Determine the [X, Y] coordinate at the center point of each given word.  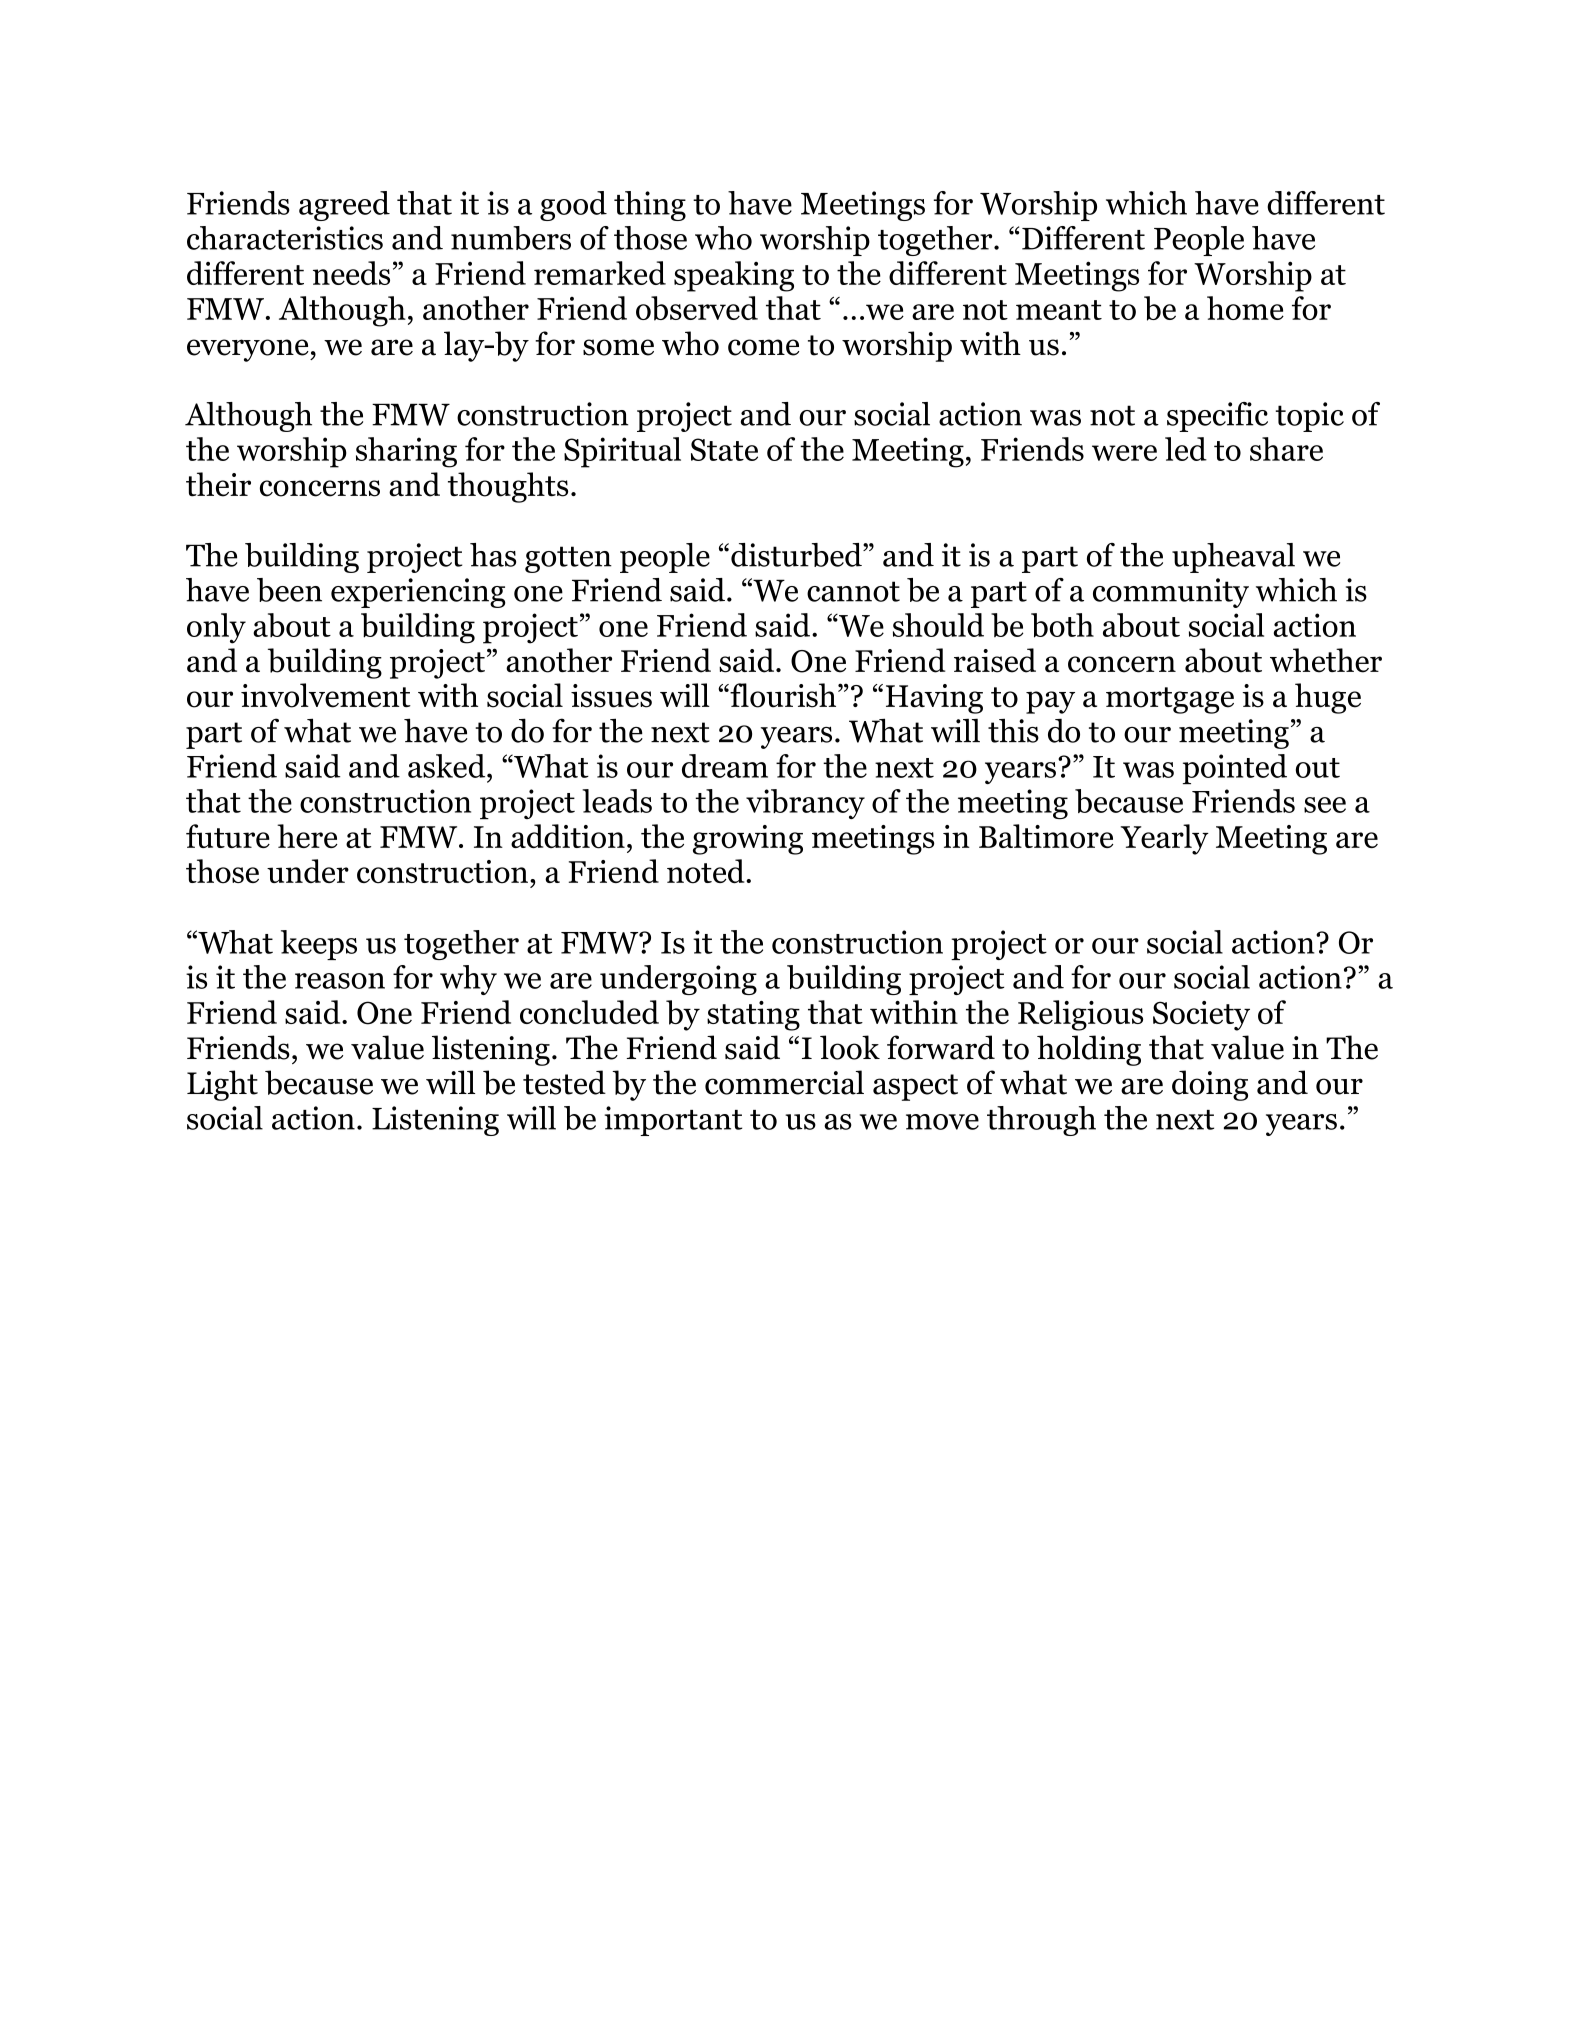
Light [222, 1085]
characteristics [285, 238]
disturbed [797, 555]
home [1245, 308]
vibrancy [805, 804]
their [218, 484]
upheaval [1233, 558]
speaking [734, 276]
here [307, 836]
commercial [784, 1082]
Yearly [1165, 839]
